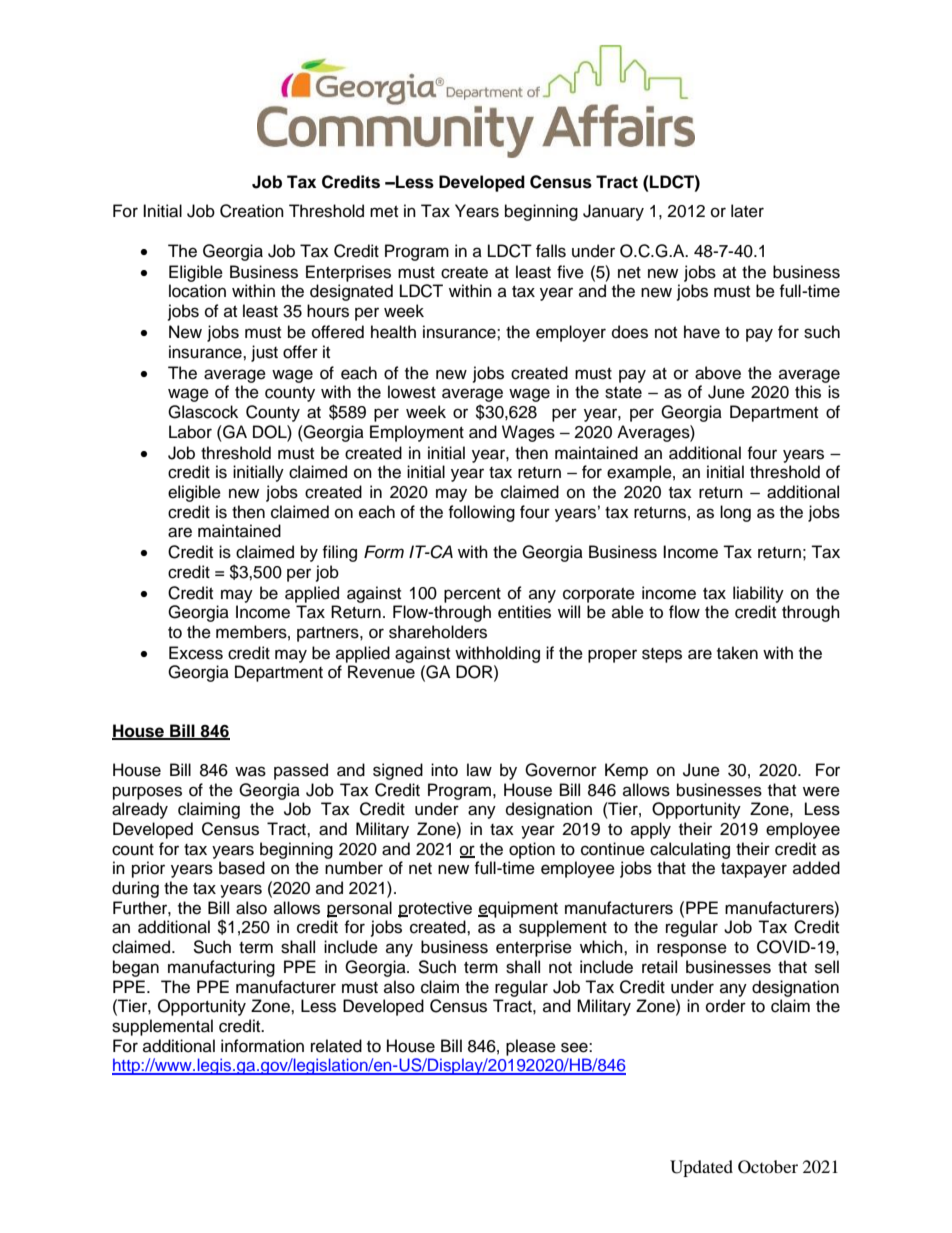 The image size is (952, 1233). Describe the element at coordinates (747, 211) in the screenshot. I see `later` at that location.
